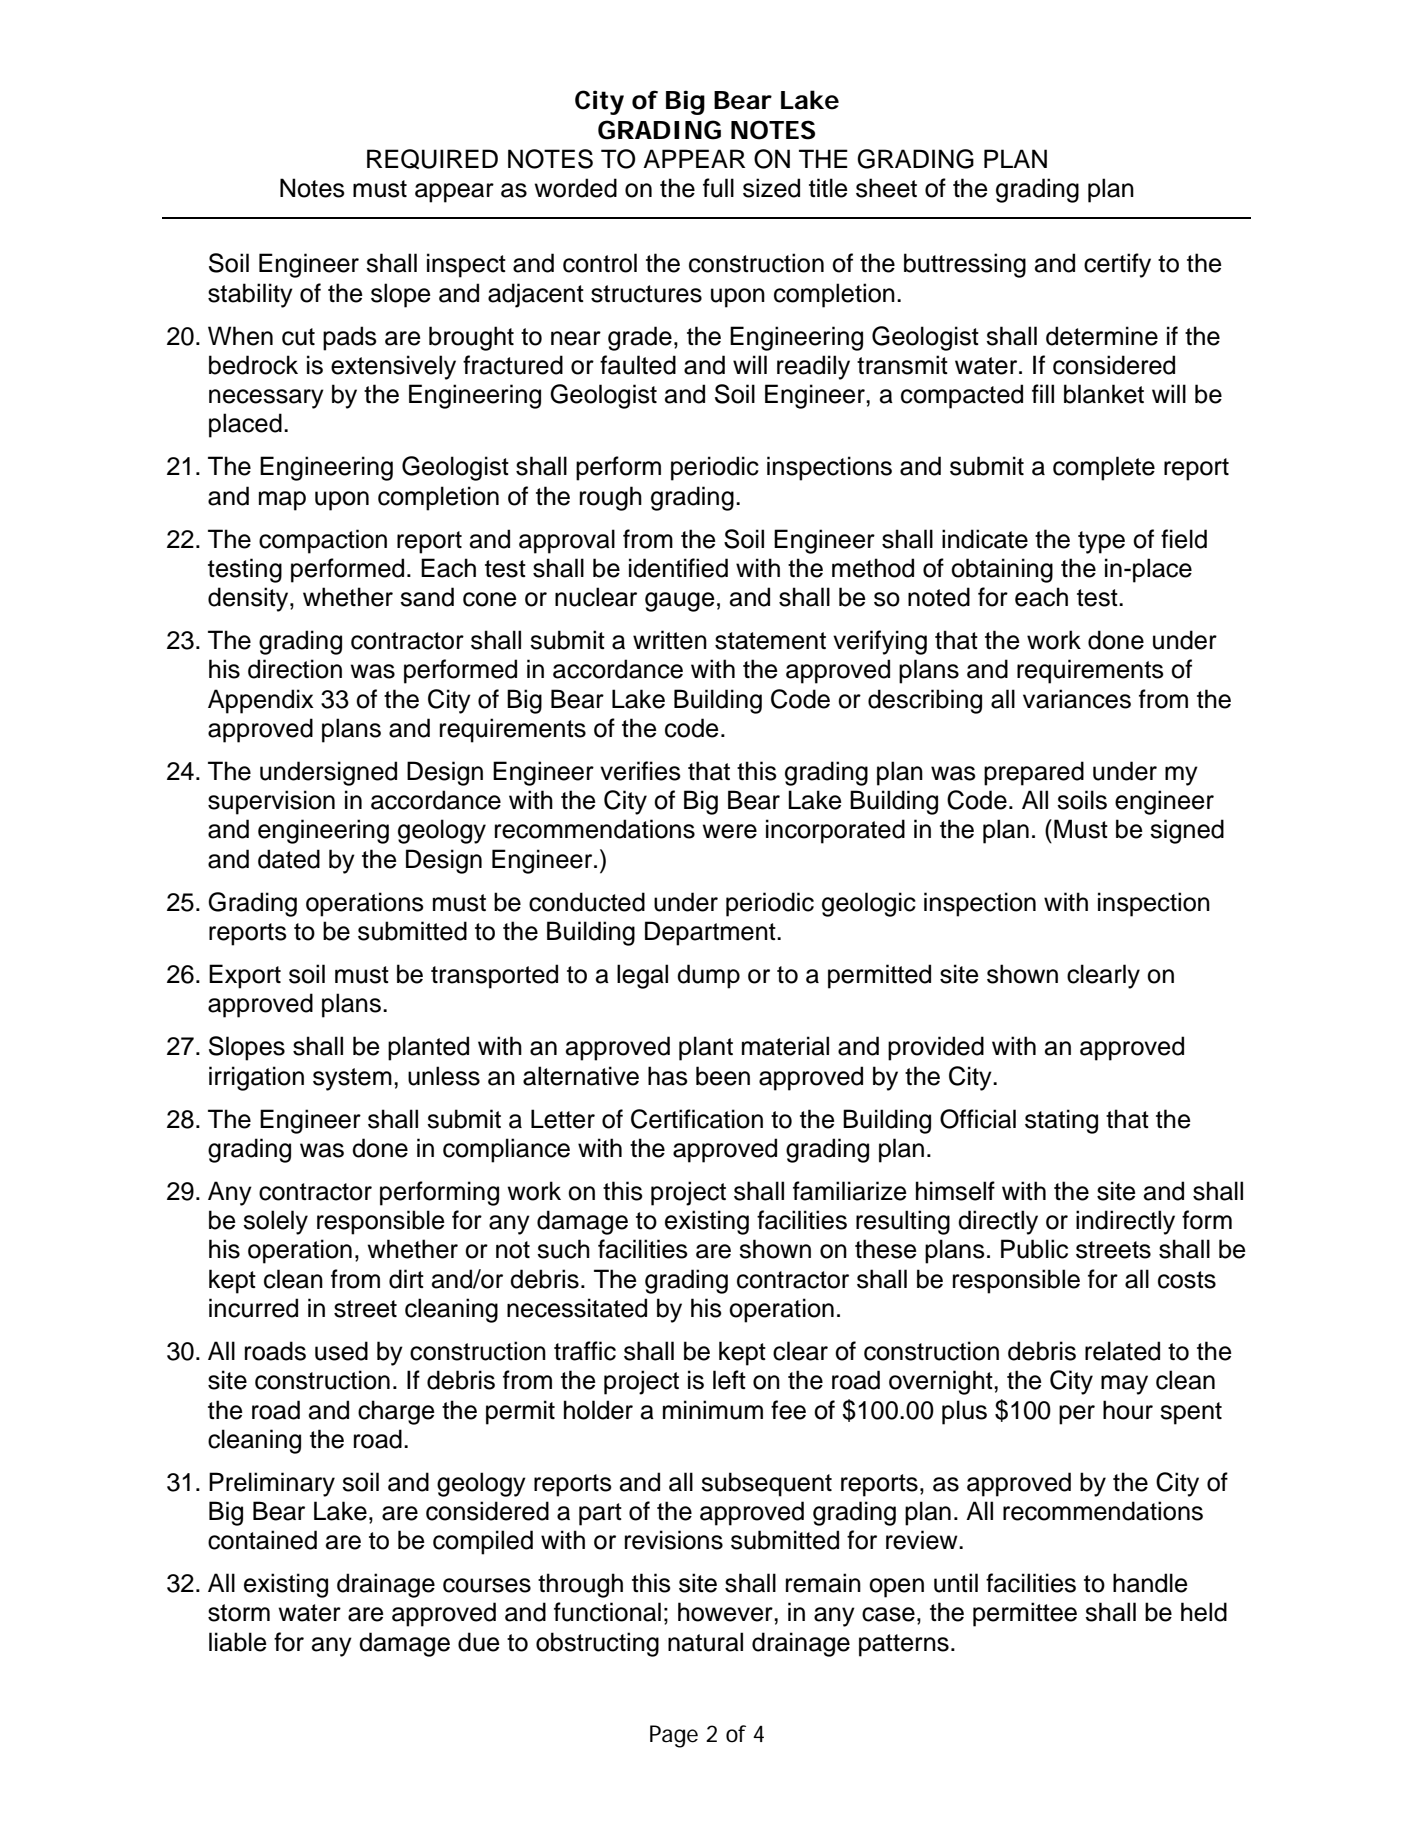 The height and width of the page is (1830, 1414). What do you see at coordinates (245, 976) in the page?
I see `Export` at bounding box center [245, 976].
